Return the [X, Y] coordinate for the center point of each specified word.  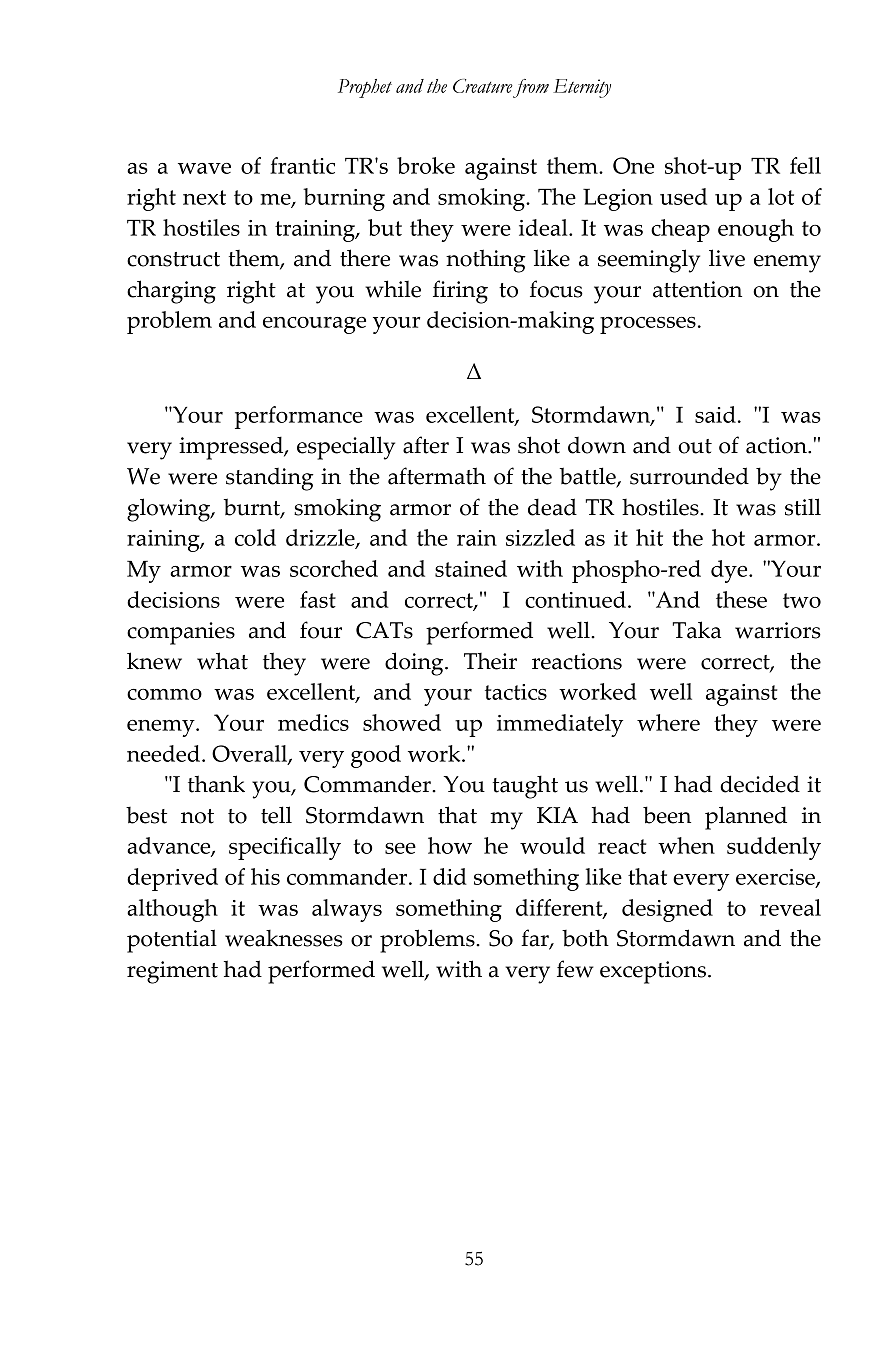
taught [525, 787]
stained [471, 568]
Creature [483, 86]
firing [460, 292]
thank [216, 784]
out [695, 446]
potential [172, 941]
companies [181, 633]
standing [270, 479]
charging [171, 292]
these [741, 599]
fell [805, 165]
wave [204, 168]
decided [760, 784]
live [727, 258]
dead [552, 507]
